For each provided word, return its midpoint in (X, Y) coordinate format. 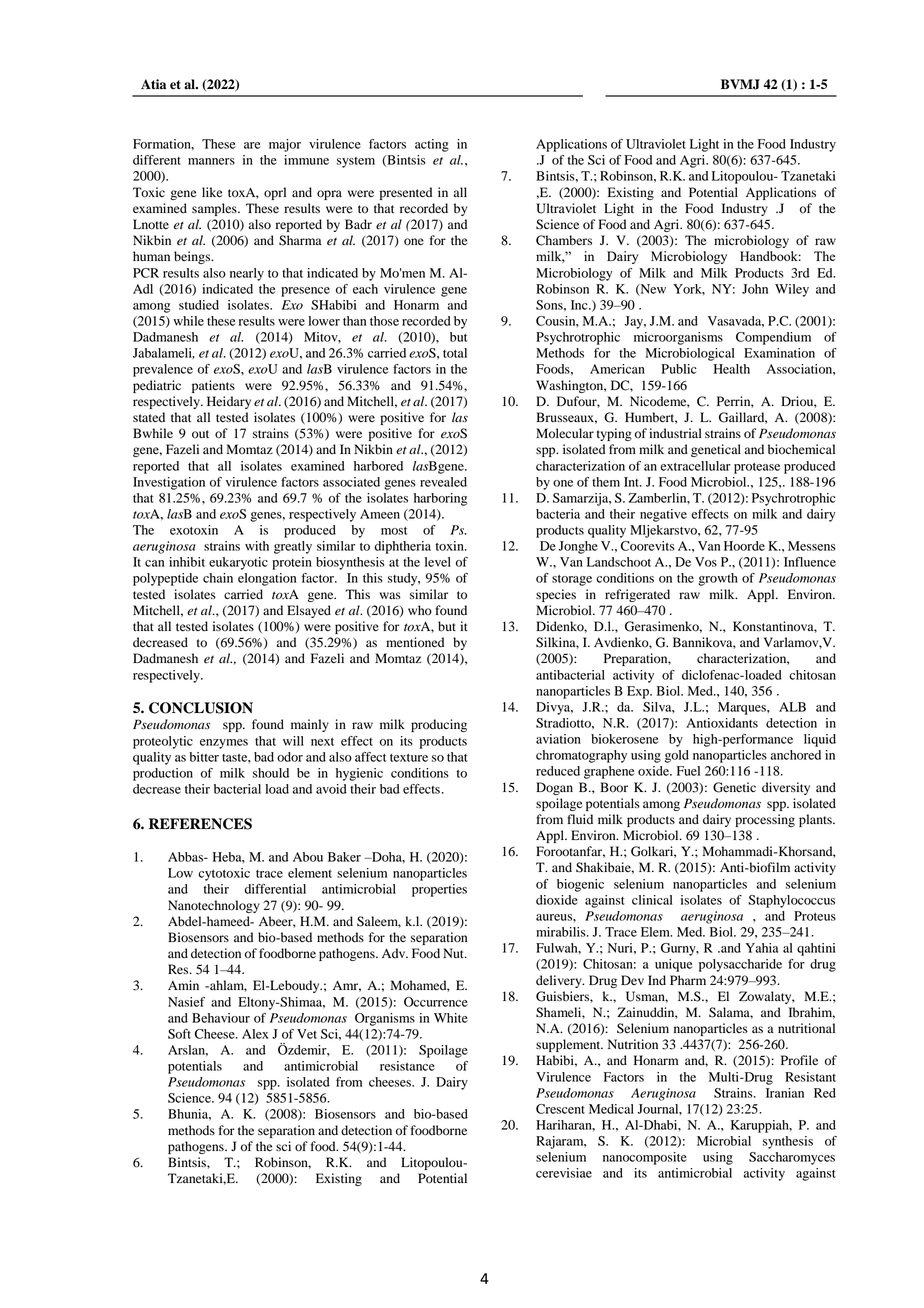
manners (211, 161)
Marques (743, 708)
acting (432, 145)
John (755, 289)
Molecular (565, 433)
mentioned (415, 642)
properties (439, 890)
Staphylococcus (791, 901)
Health (732, 369)
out (200, 434)
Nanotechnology (214, 906)
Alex (255, 1034)
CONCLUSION (201, 708)
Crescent (560, 1109)
